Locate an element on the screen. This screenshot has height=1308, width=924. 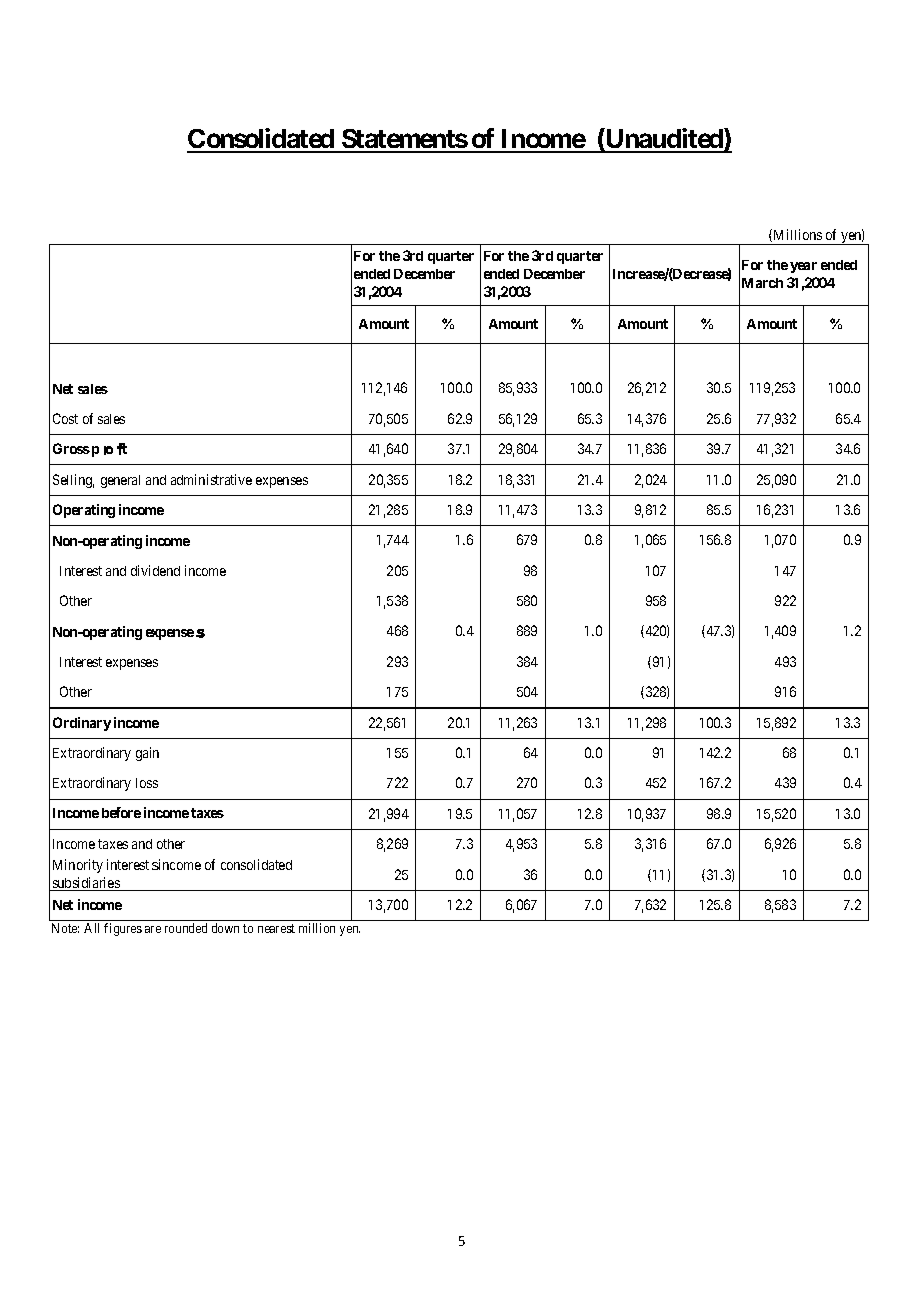
down is located at coordinates (225, 928).
